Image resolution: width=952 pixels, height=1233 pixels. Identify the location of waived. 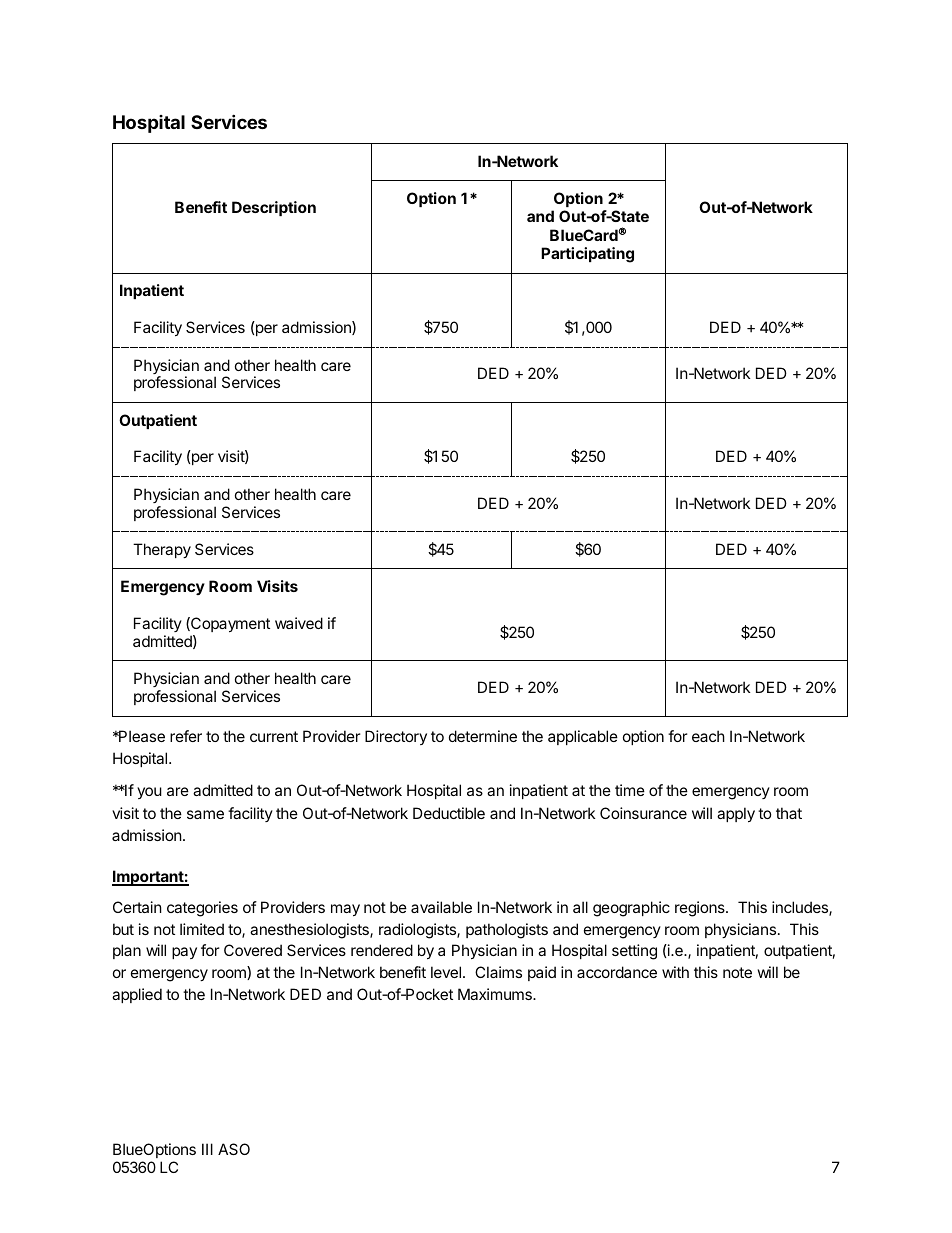
(299, 623).
